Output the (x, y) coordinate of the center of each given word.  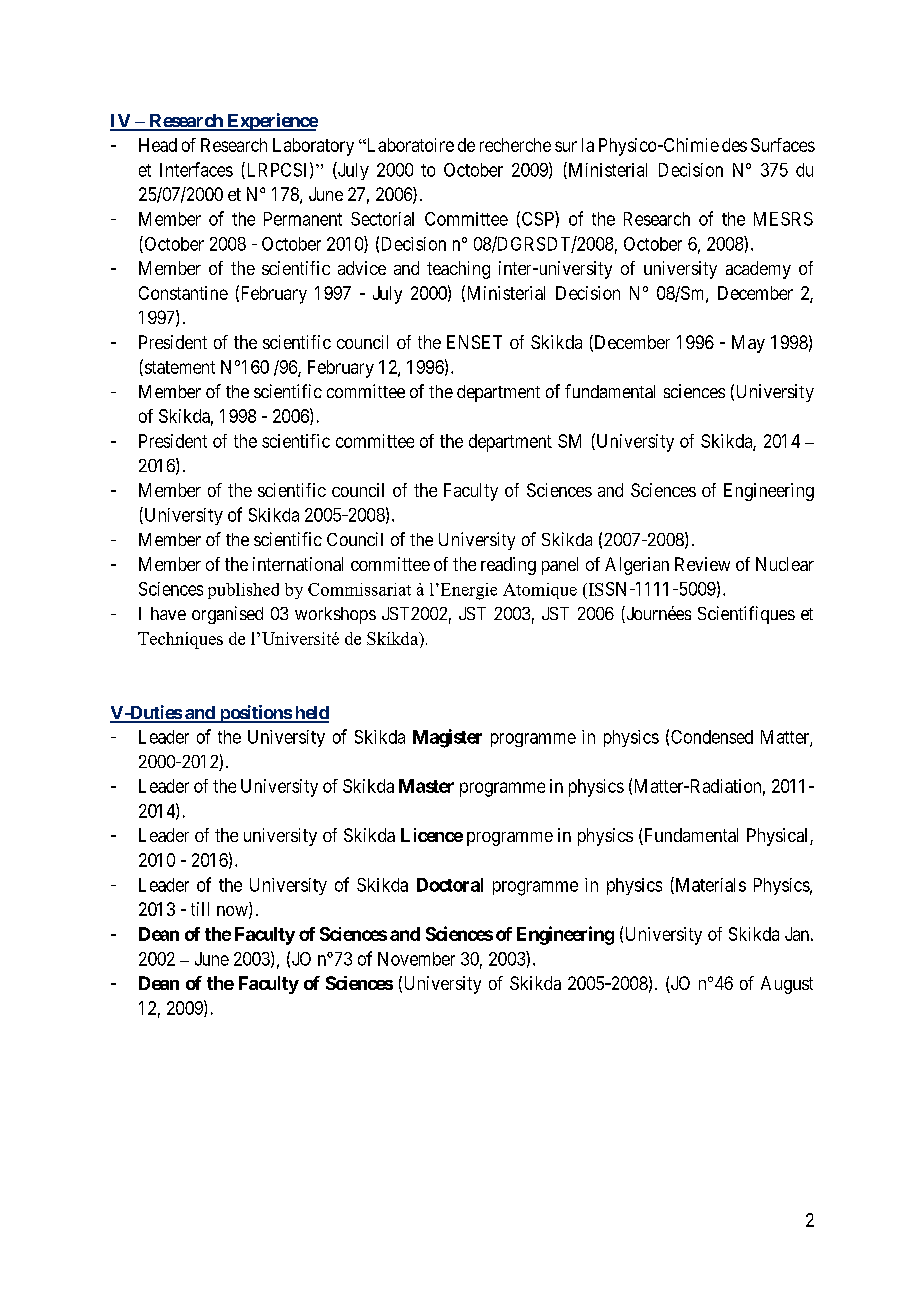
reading (508, 566)
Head (158, 145)
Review (702, 564)
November (416, 959)
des (734, 145)
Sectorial (382, 219)
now (233, 912)
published (243, 591)
